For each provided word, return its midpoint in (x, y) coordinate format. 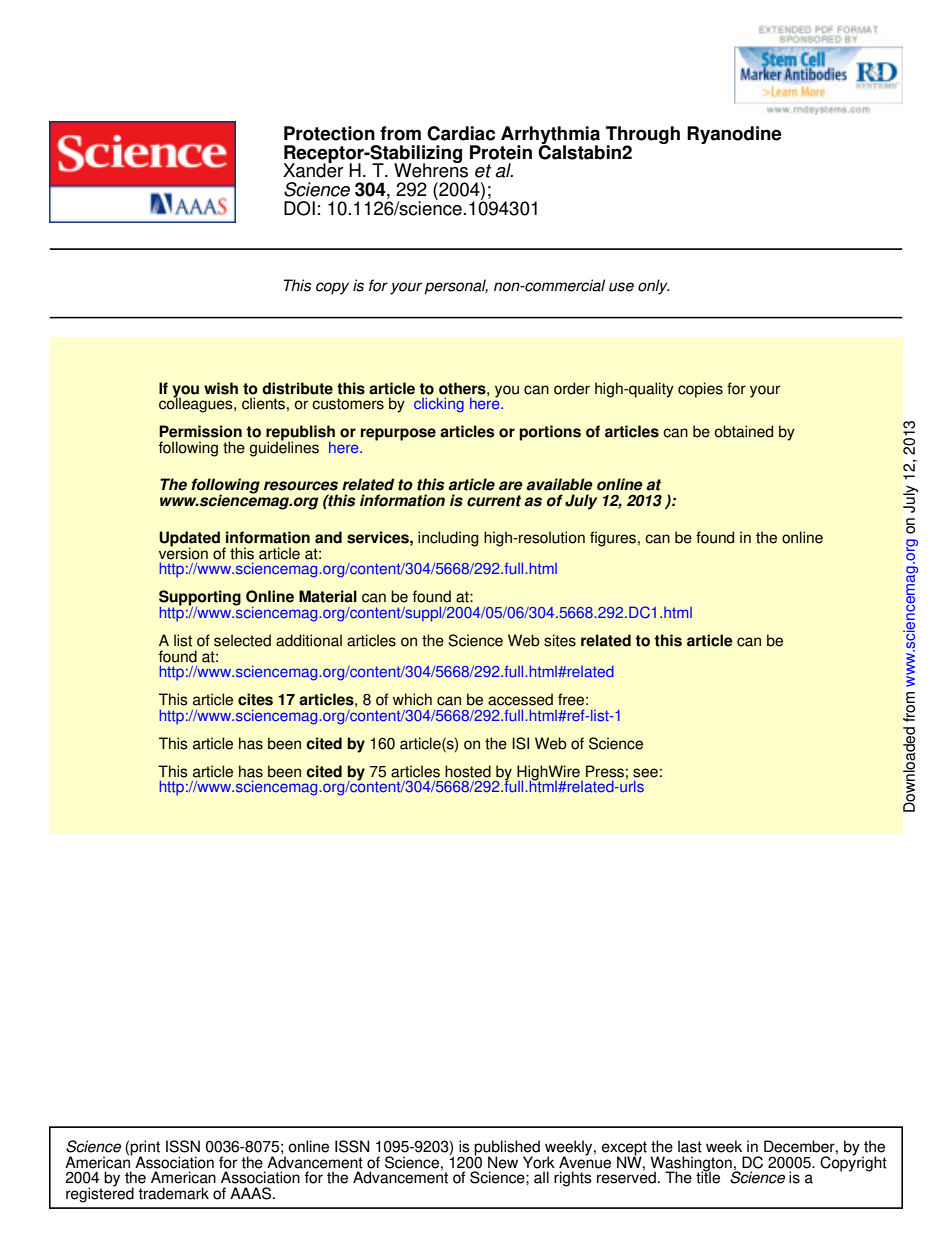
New (503, 1162)
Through (643, 136)
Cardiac (461, 133)
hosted (468, 771)
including (448, 539)
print (145, 1149)
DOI (299, 208)
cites (255, 699)
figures (614, 539)
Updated (189, 540)
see (645, 773)
